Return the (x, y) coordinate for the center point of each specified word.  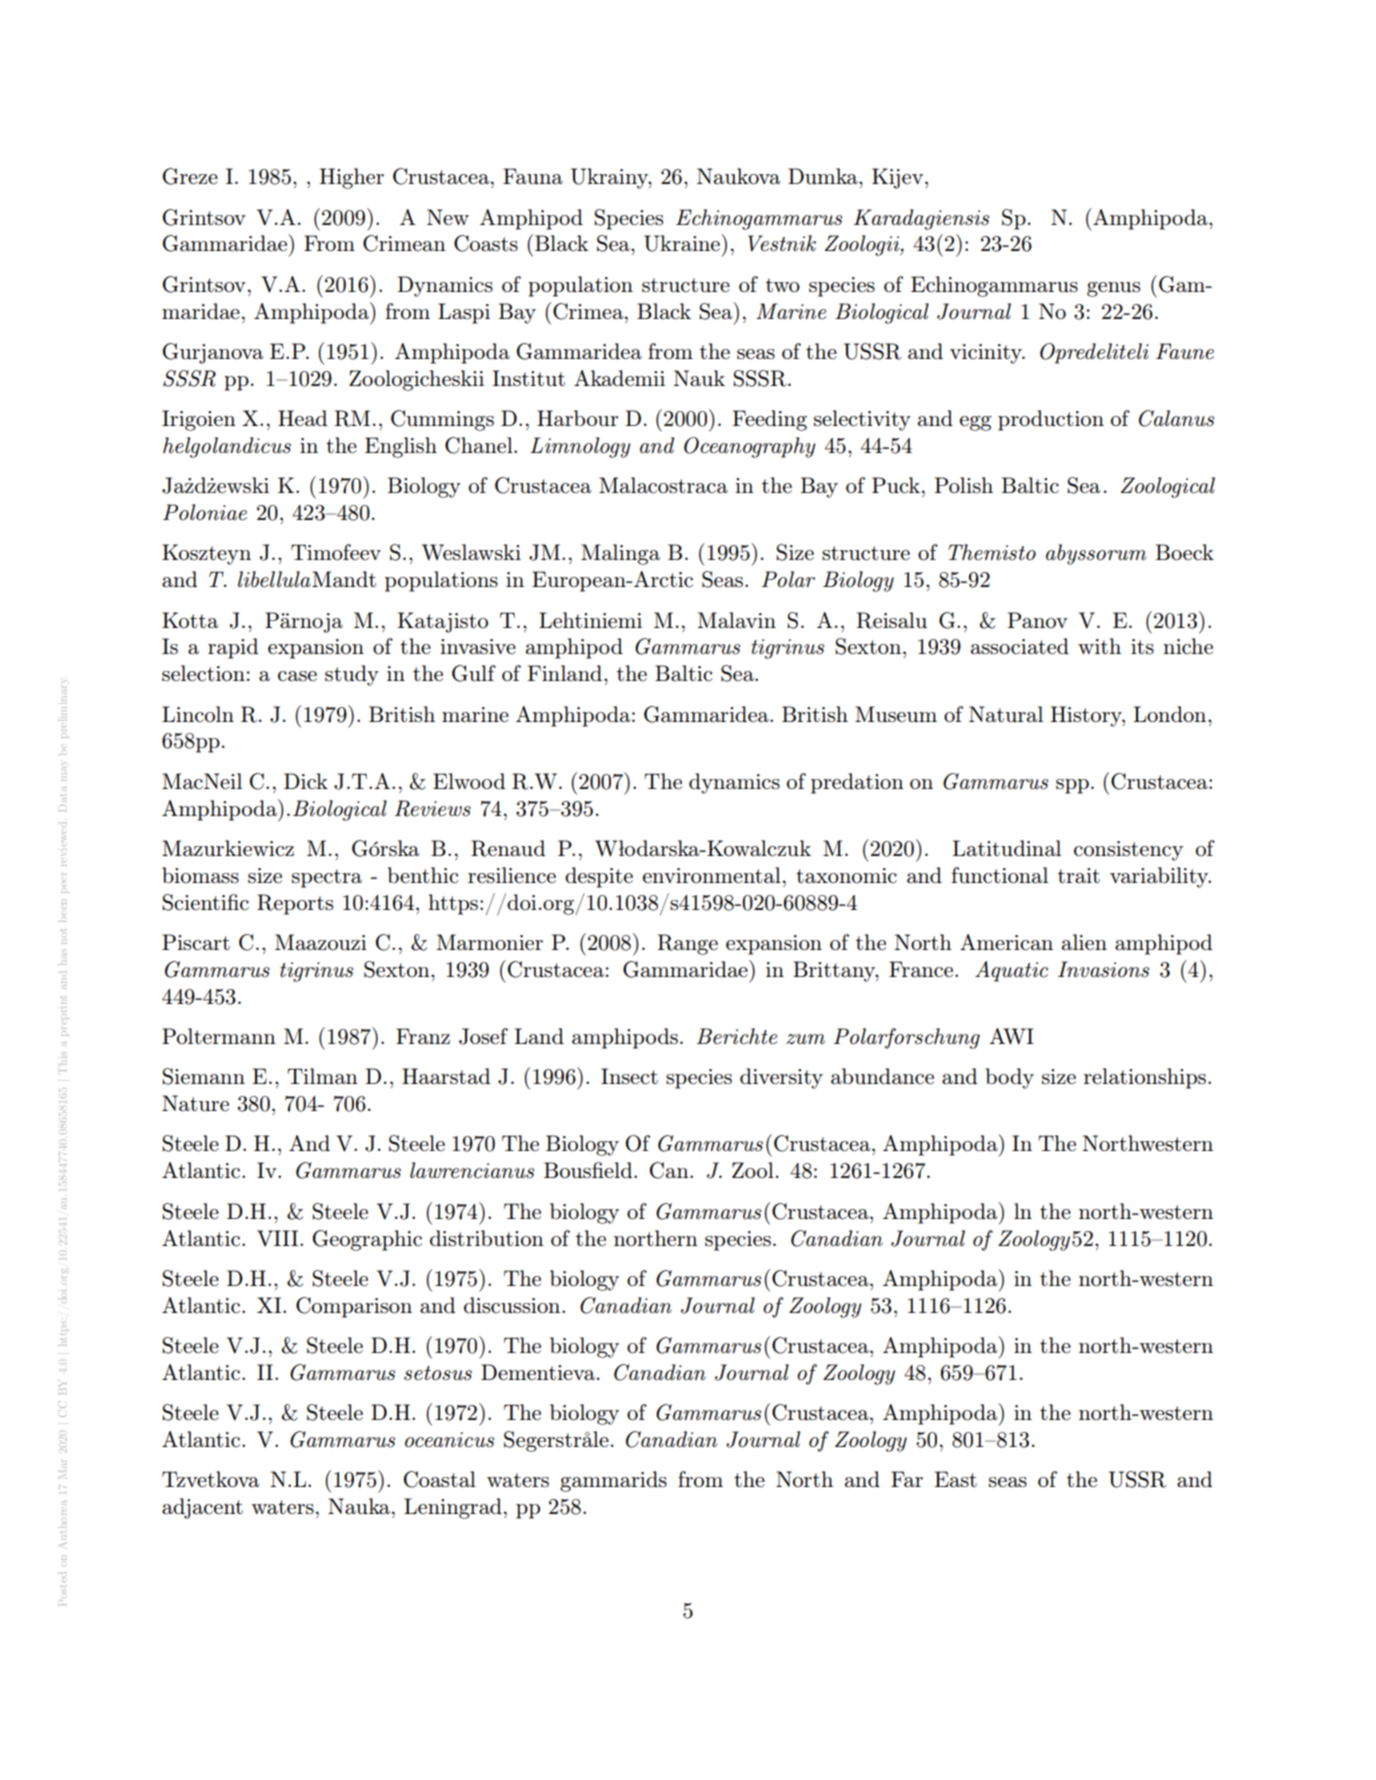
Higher (351, 178)
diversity (781, 1078)
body (1010, 1078)
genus (1113, 289)
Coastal (440, 1479)
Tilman (322, 1076)
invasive (478, 647)
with (1099, 646)
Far (907, 1479)
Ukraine (683, 243)
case (297, 676)
